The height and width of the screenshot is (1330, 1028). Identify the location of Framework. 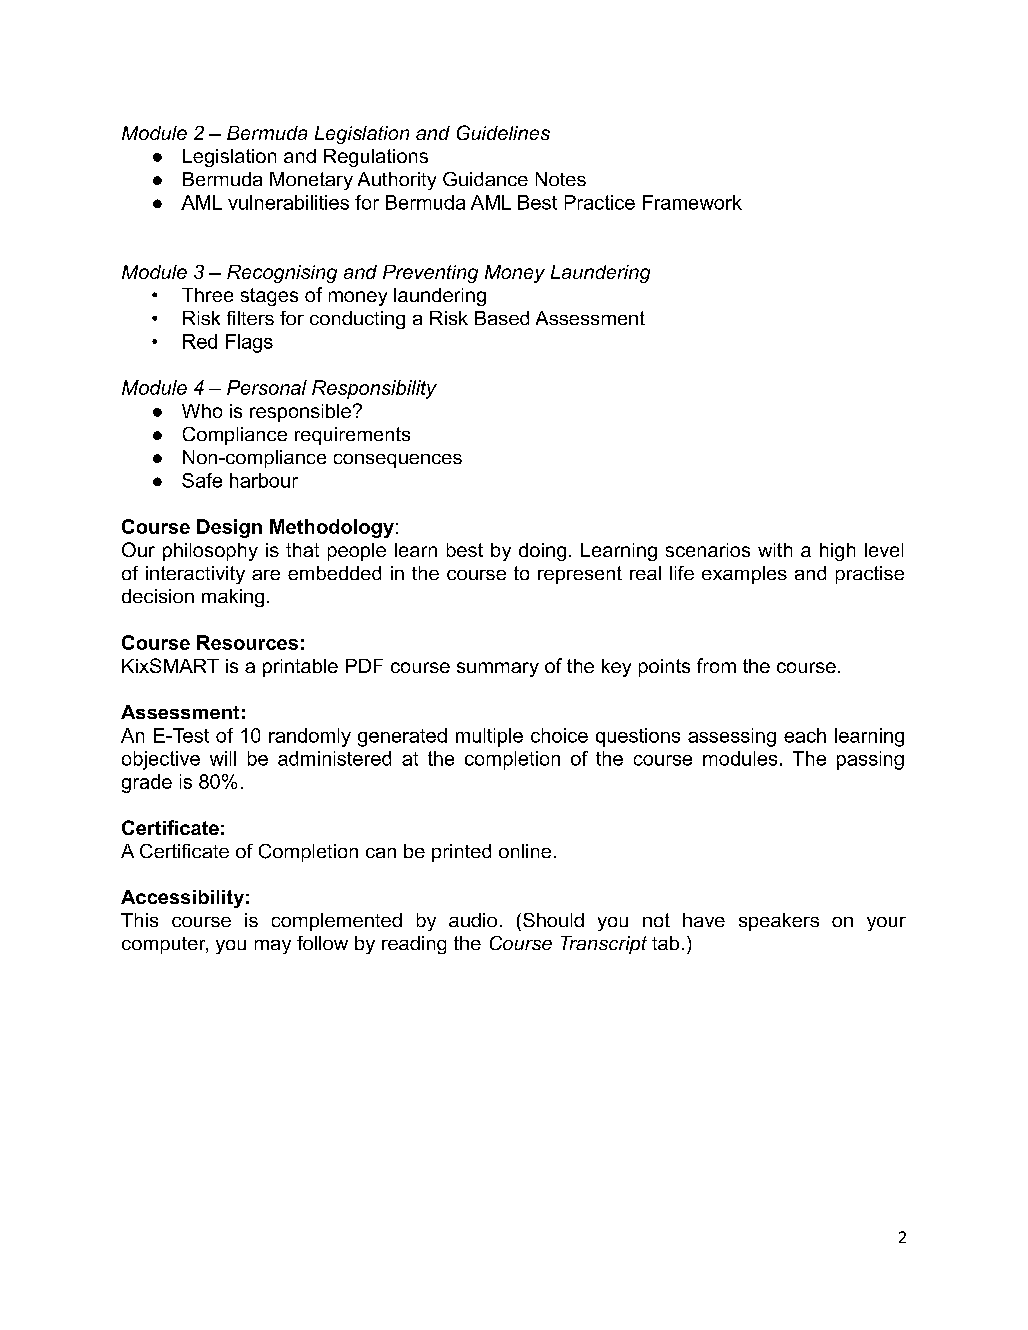
(692, 202).
